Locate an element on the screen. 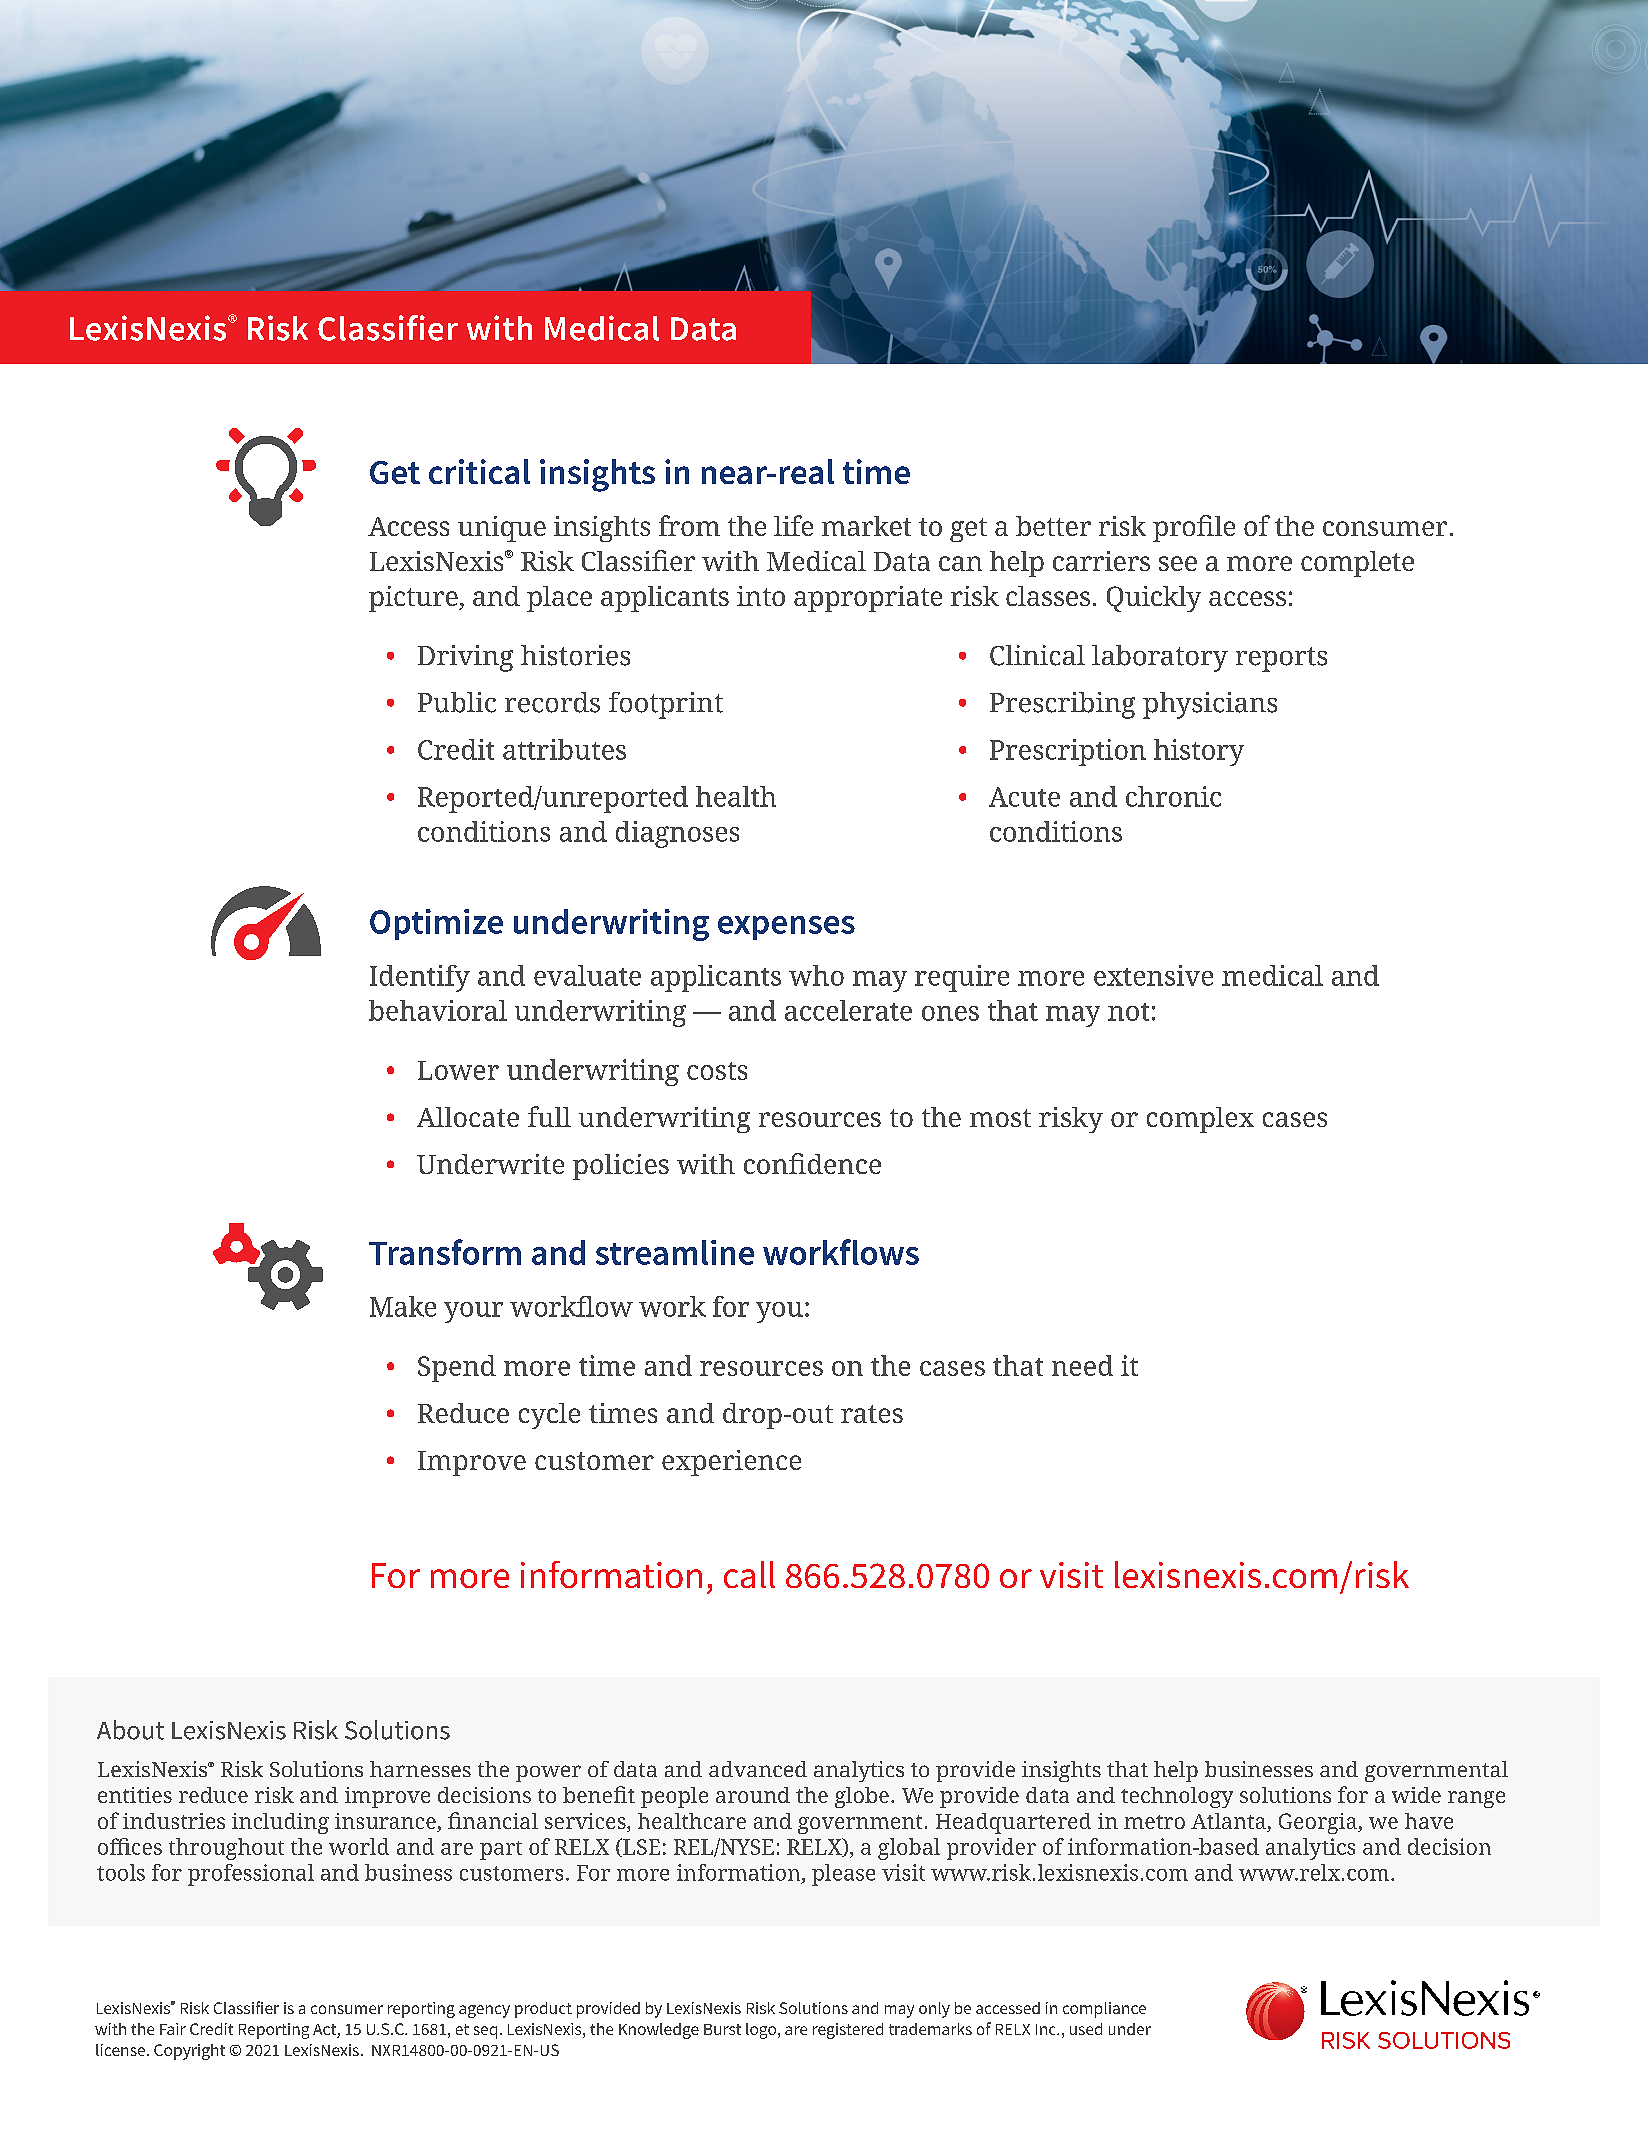 The width and height of the screenshot is (1648, 2133). life is located at coordinates (793, 525).
